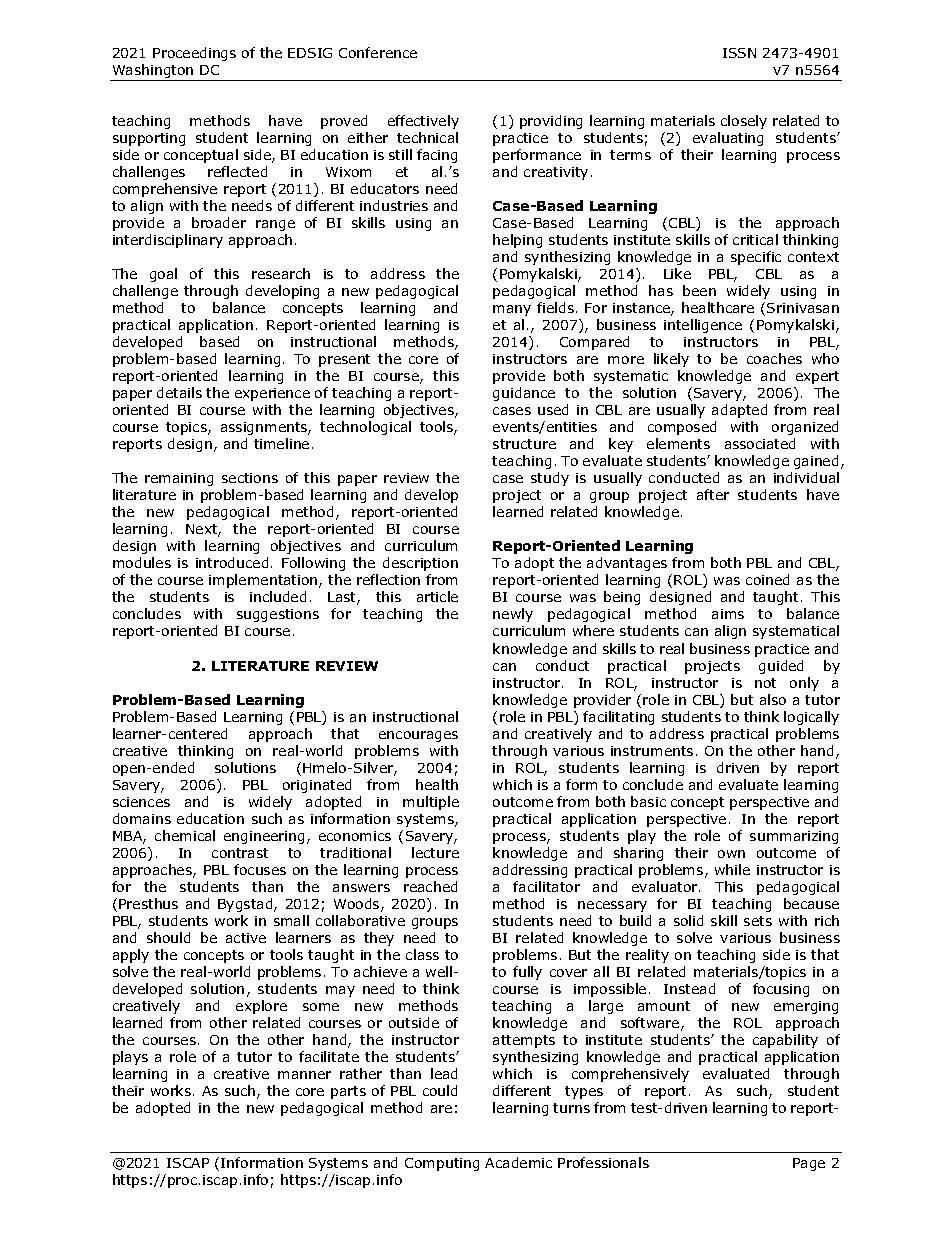 This image has width=952, height=1233. What do you see at coordinates (739, 53) in the image?
I see `ISSN` at bounding box center [739, 53].
